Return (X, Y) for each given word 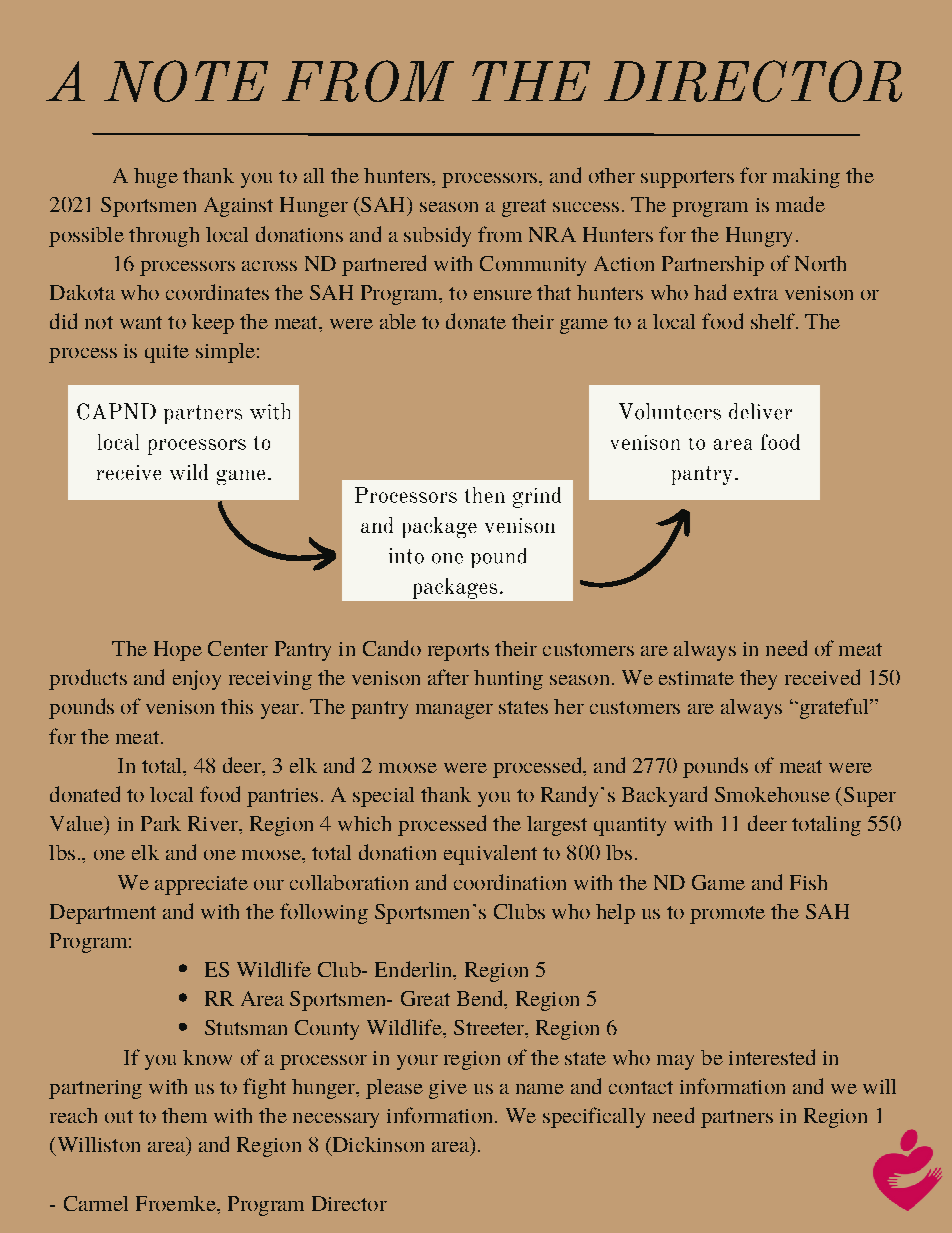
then (485, 495)
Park (161, 823)
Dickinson (377, 1146)
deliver (760, 411)
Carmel (96, 1203)
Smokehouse (772, 794)
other (612, 175)
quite (167, 353)
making (806, 178)
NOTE (186, 81)
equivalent (490, 855)
